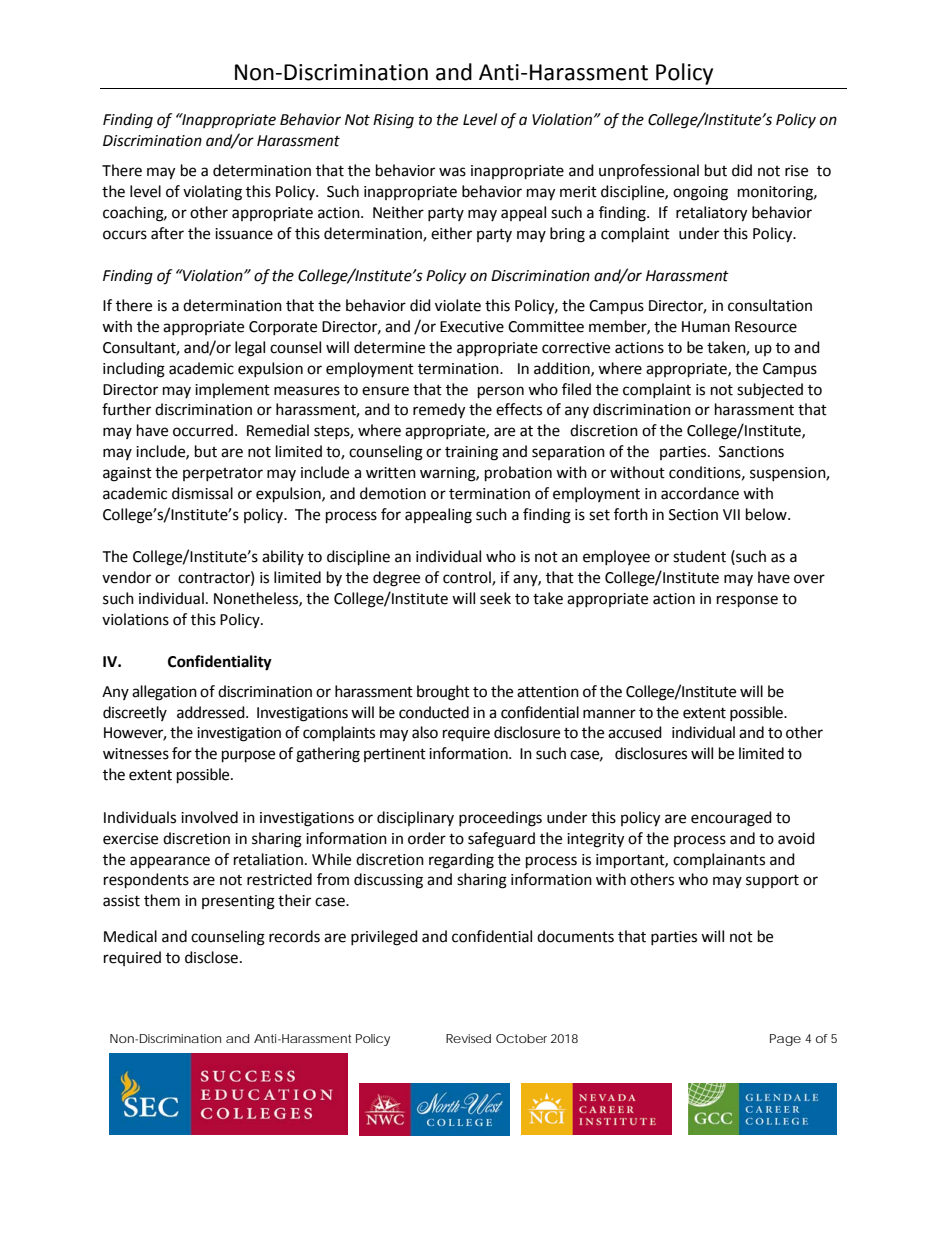 The height and width of the screenshot is (1233, 952). I want to click on was, so click(452, 172).
